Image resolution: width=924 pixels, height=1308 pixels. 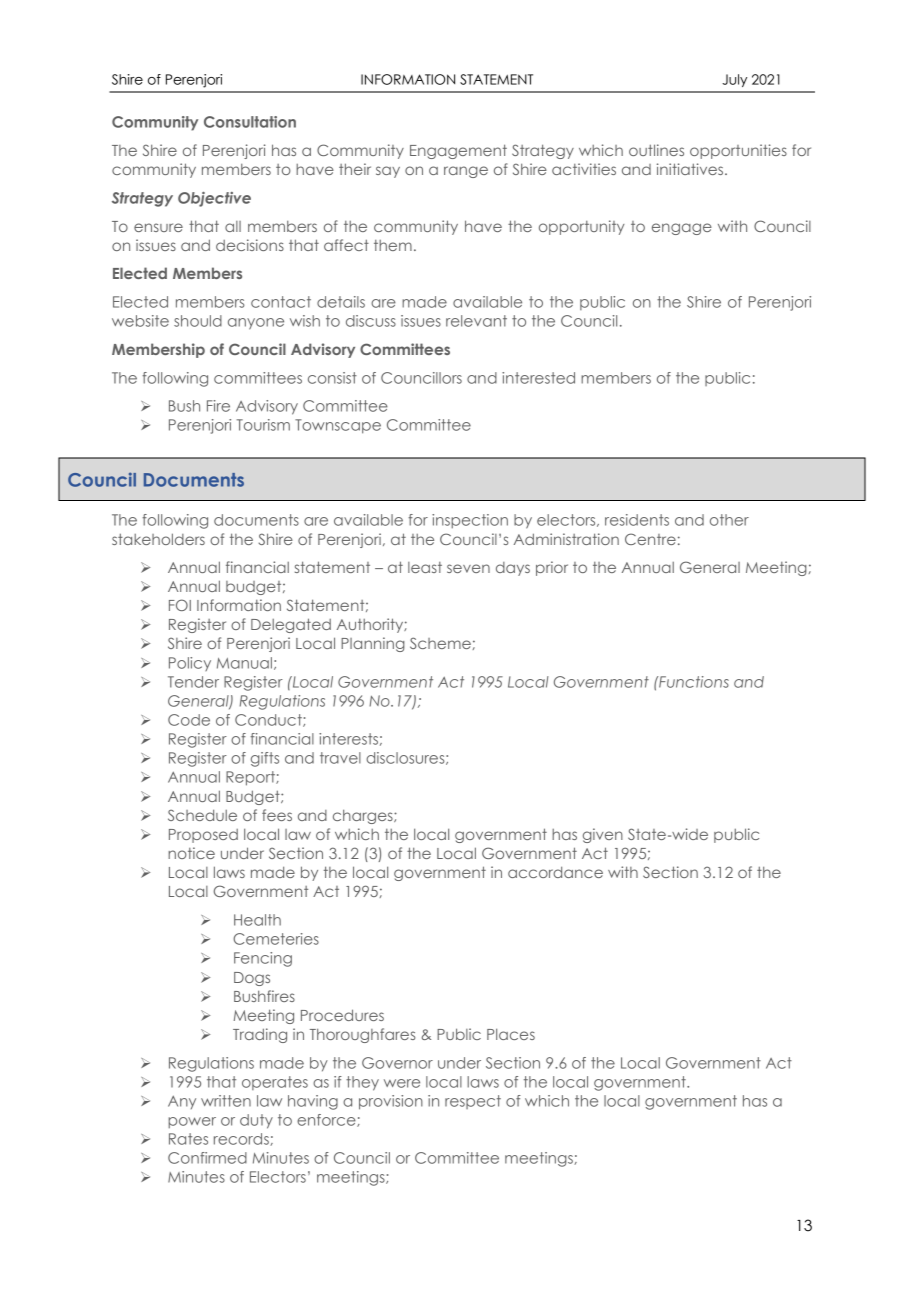 I want to click on Tourism, so click(x=263, y=425).
